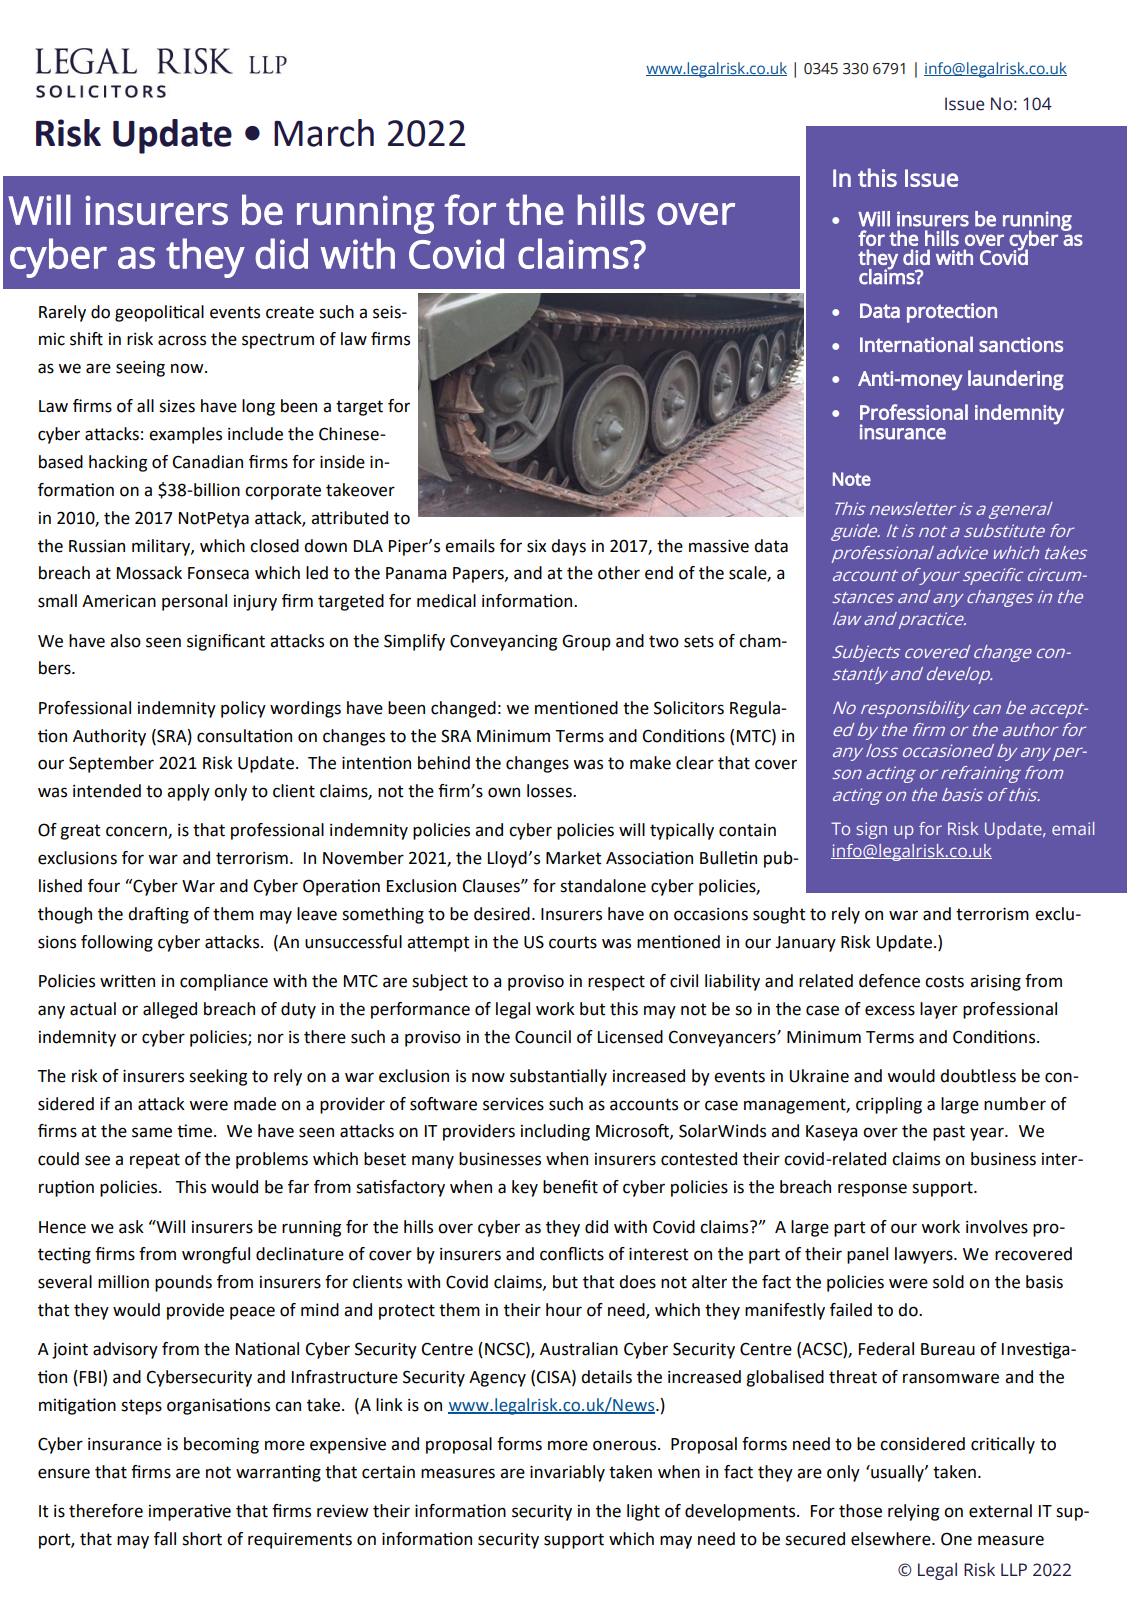  Describe the element at coordinates (1016, 380) in the screenshot. I see `laundering` at that location.
